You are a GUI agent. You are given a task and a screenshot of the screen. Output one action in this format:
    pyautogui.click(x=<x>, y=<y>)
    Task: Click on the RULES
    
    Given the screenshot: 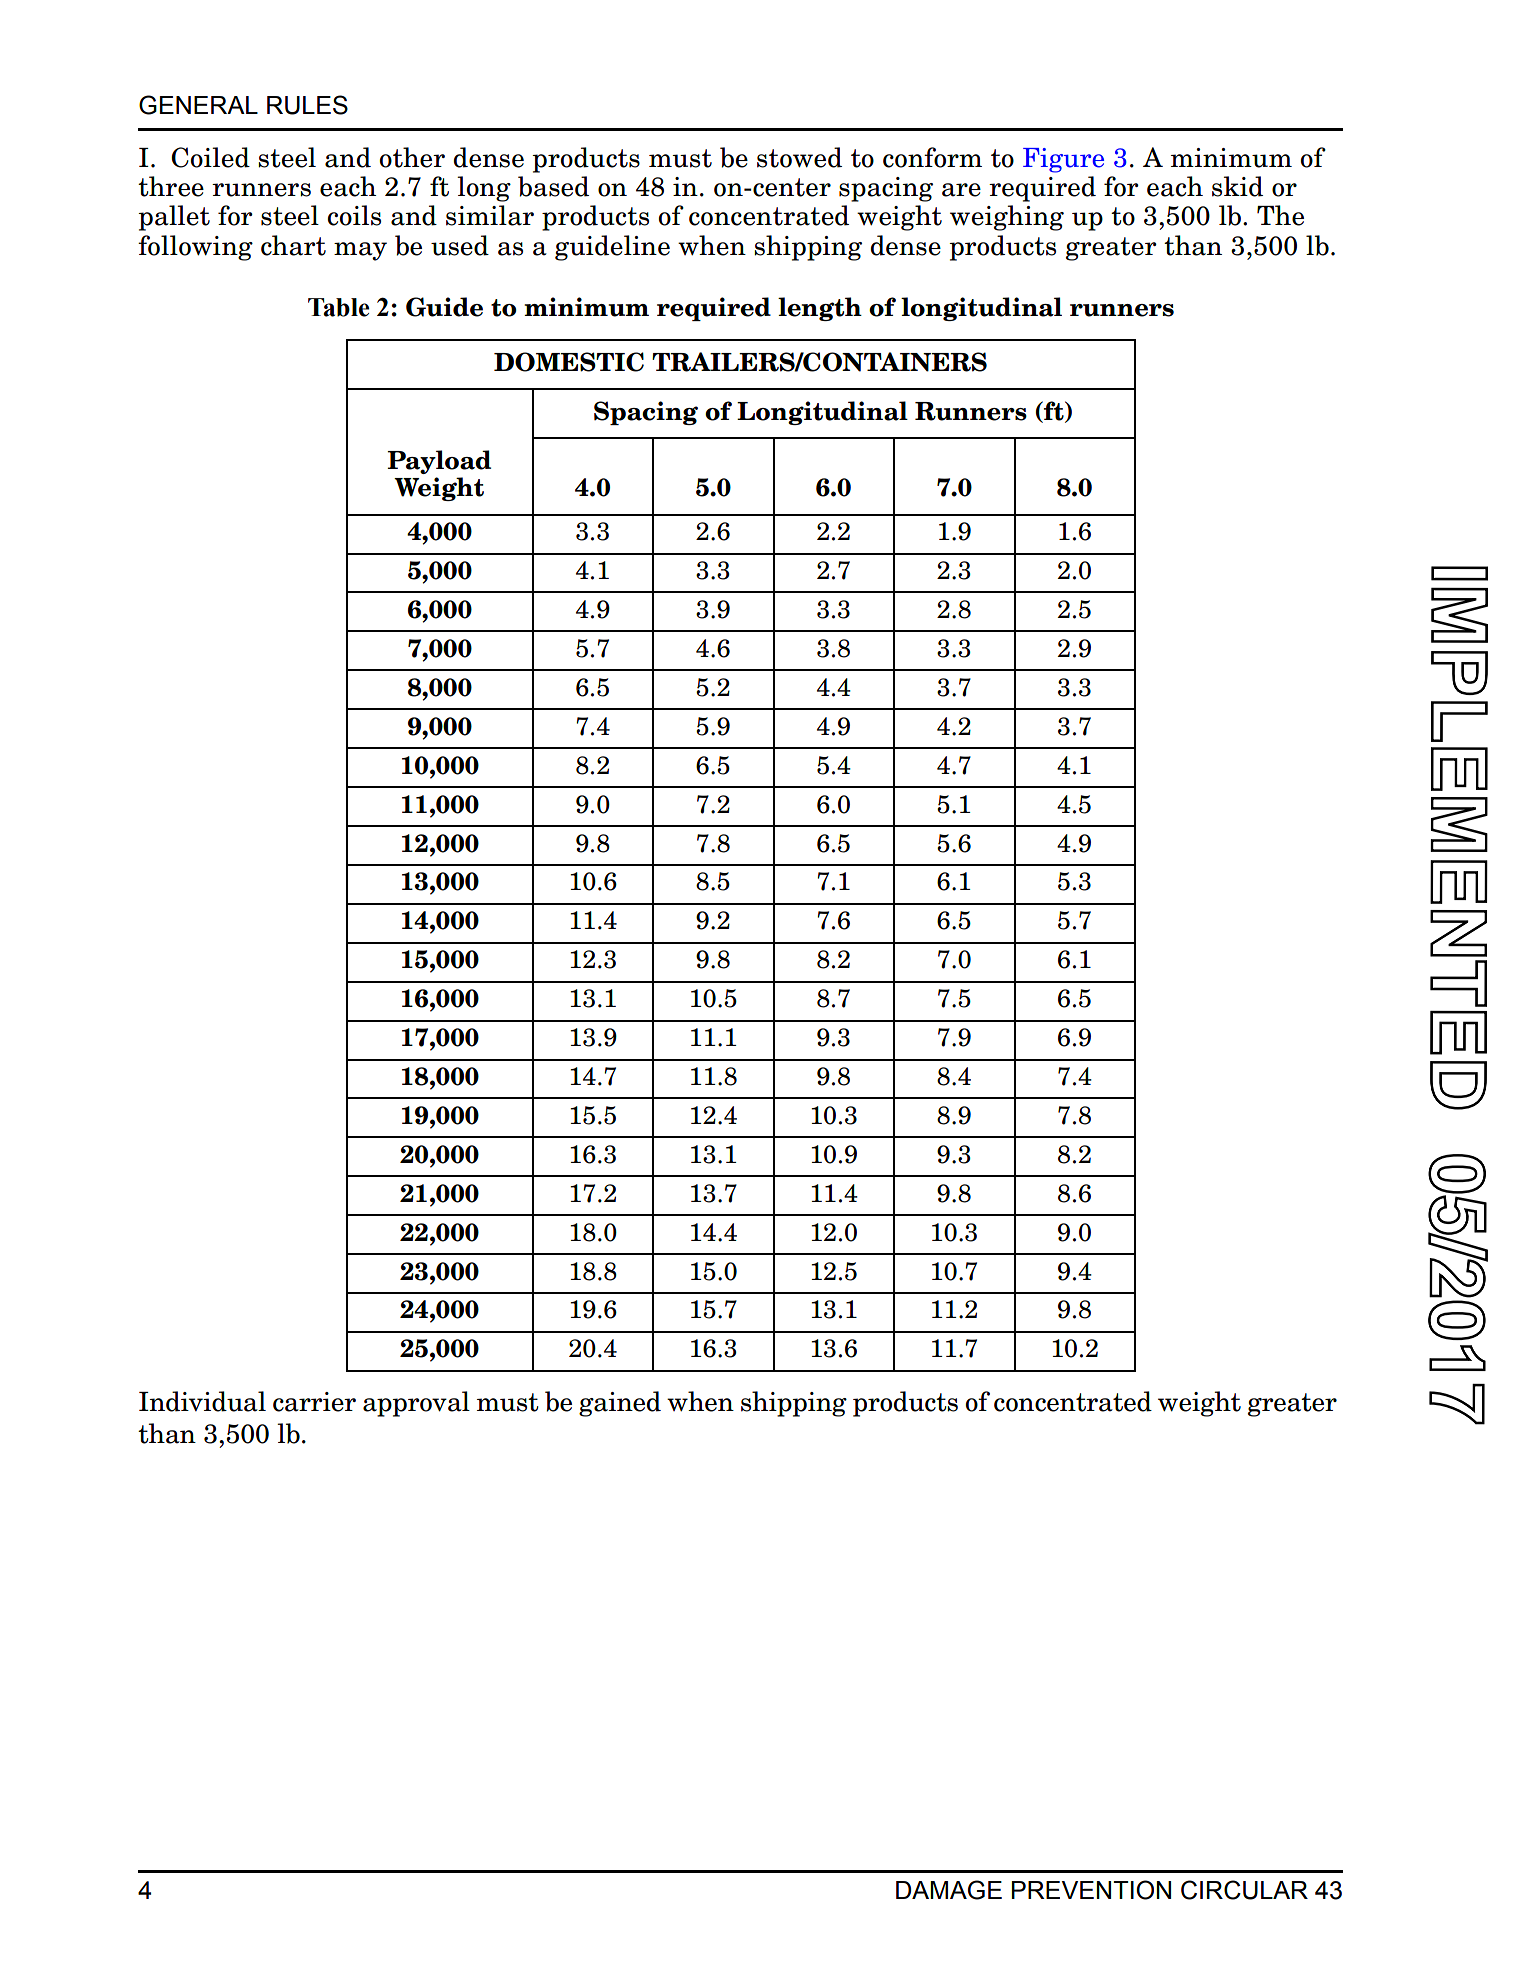 What is the action you would take?
    pyautogui.click(x=307, y=105)
